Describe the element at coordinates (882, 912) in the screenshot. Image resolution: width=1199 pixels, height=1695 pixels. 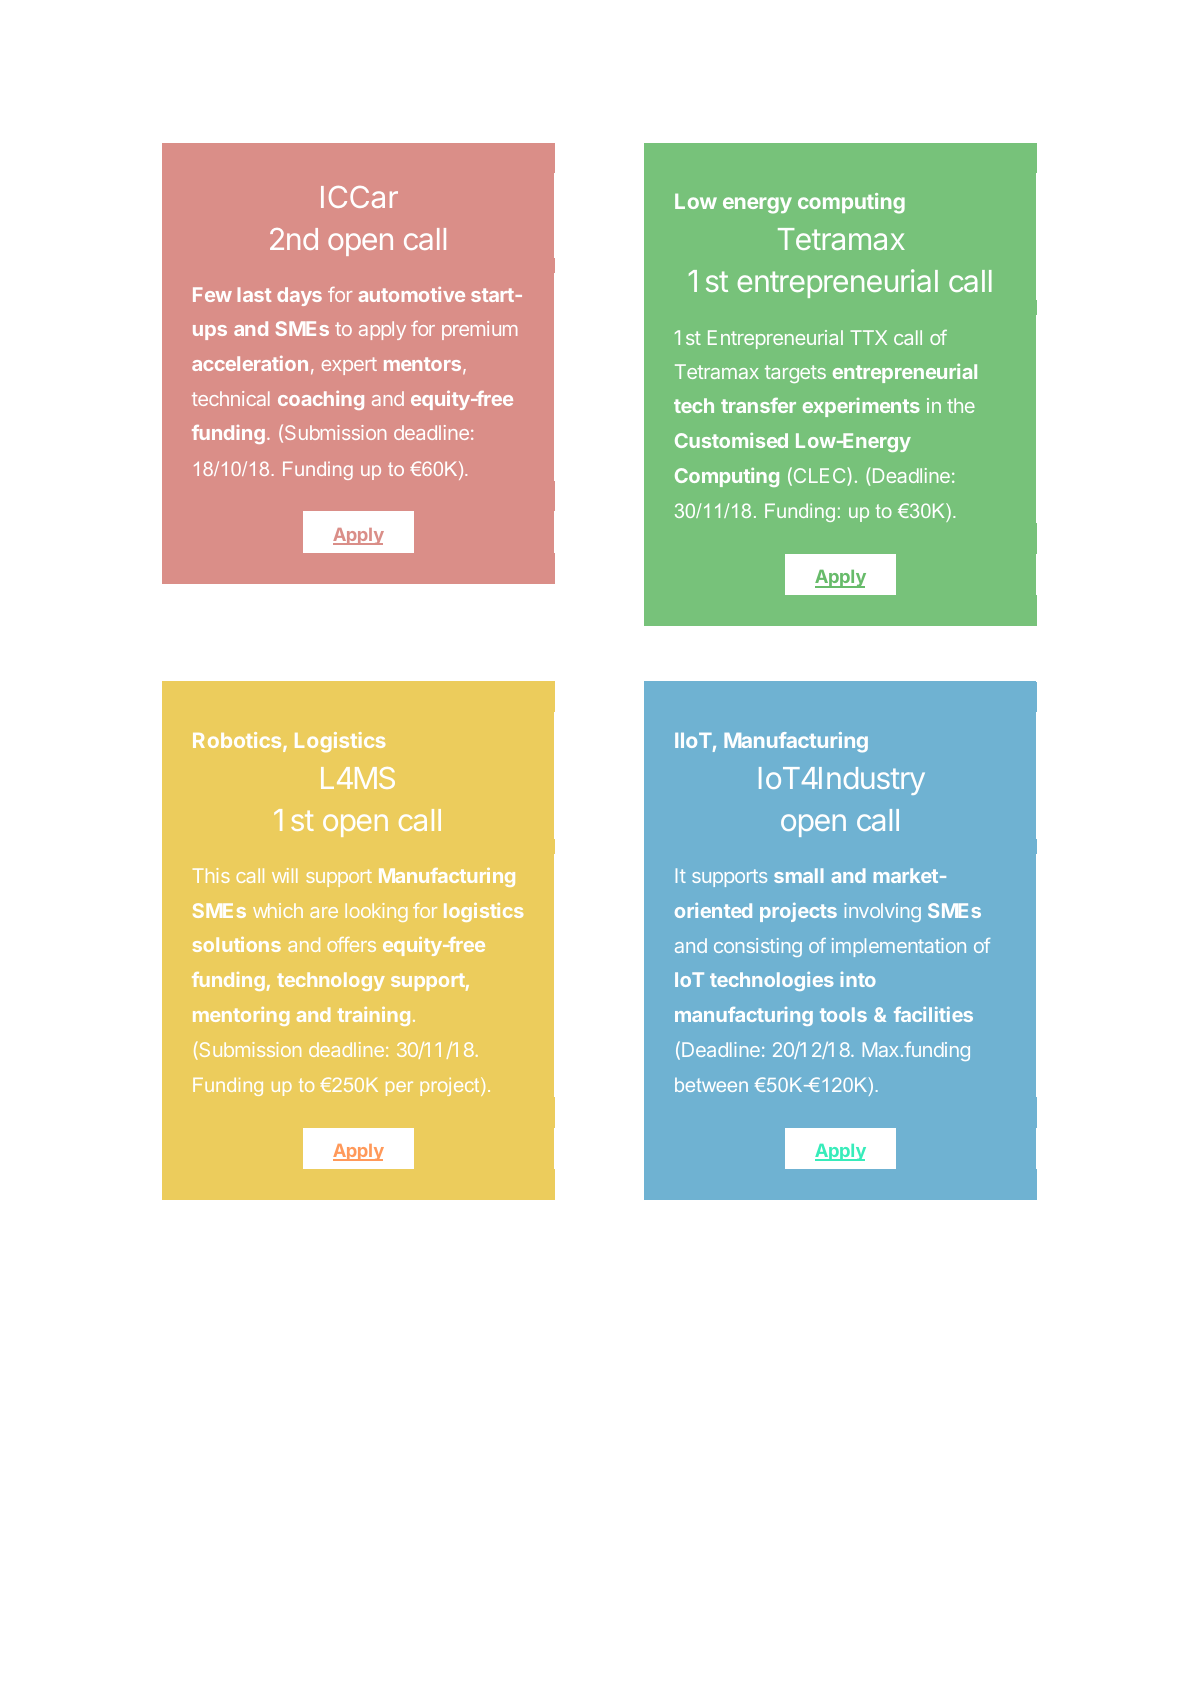
I see `involving` at that location.
